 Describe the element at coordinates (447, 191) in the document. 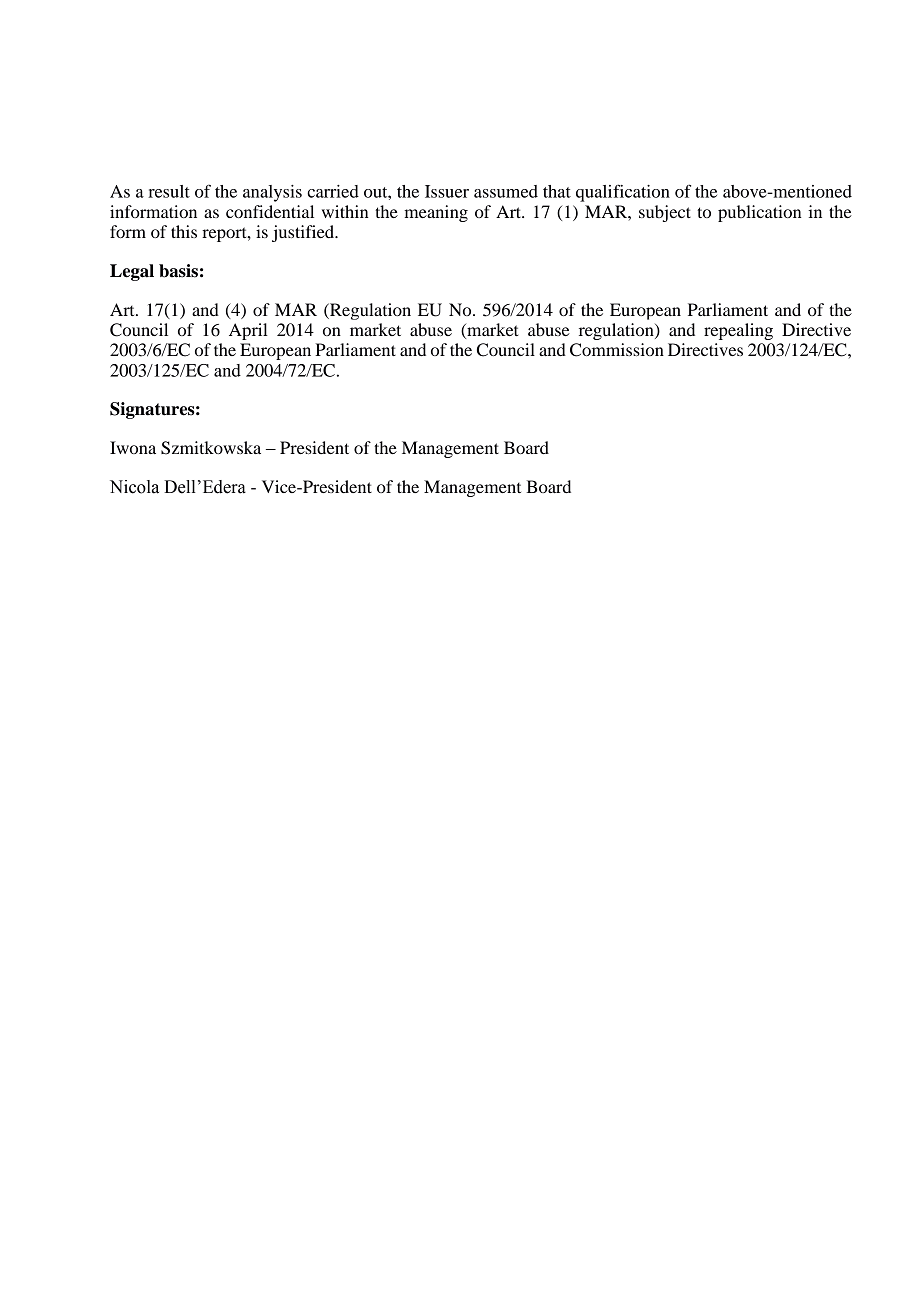

I see `Issuer` at that location.
